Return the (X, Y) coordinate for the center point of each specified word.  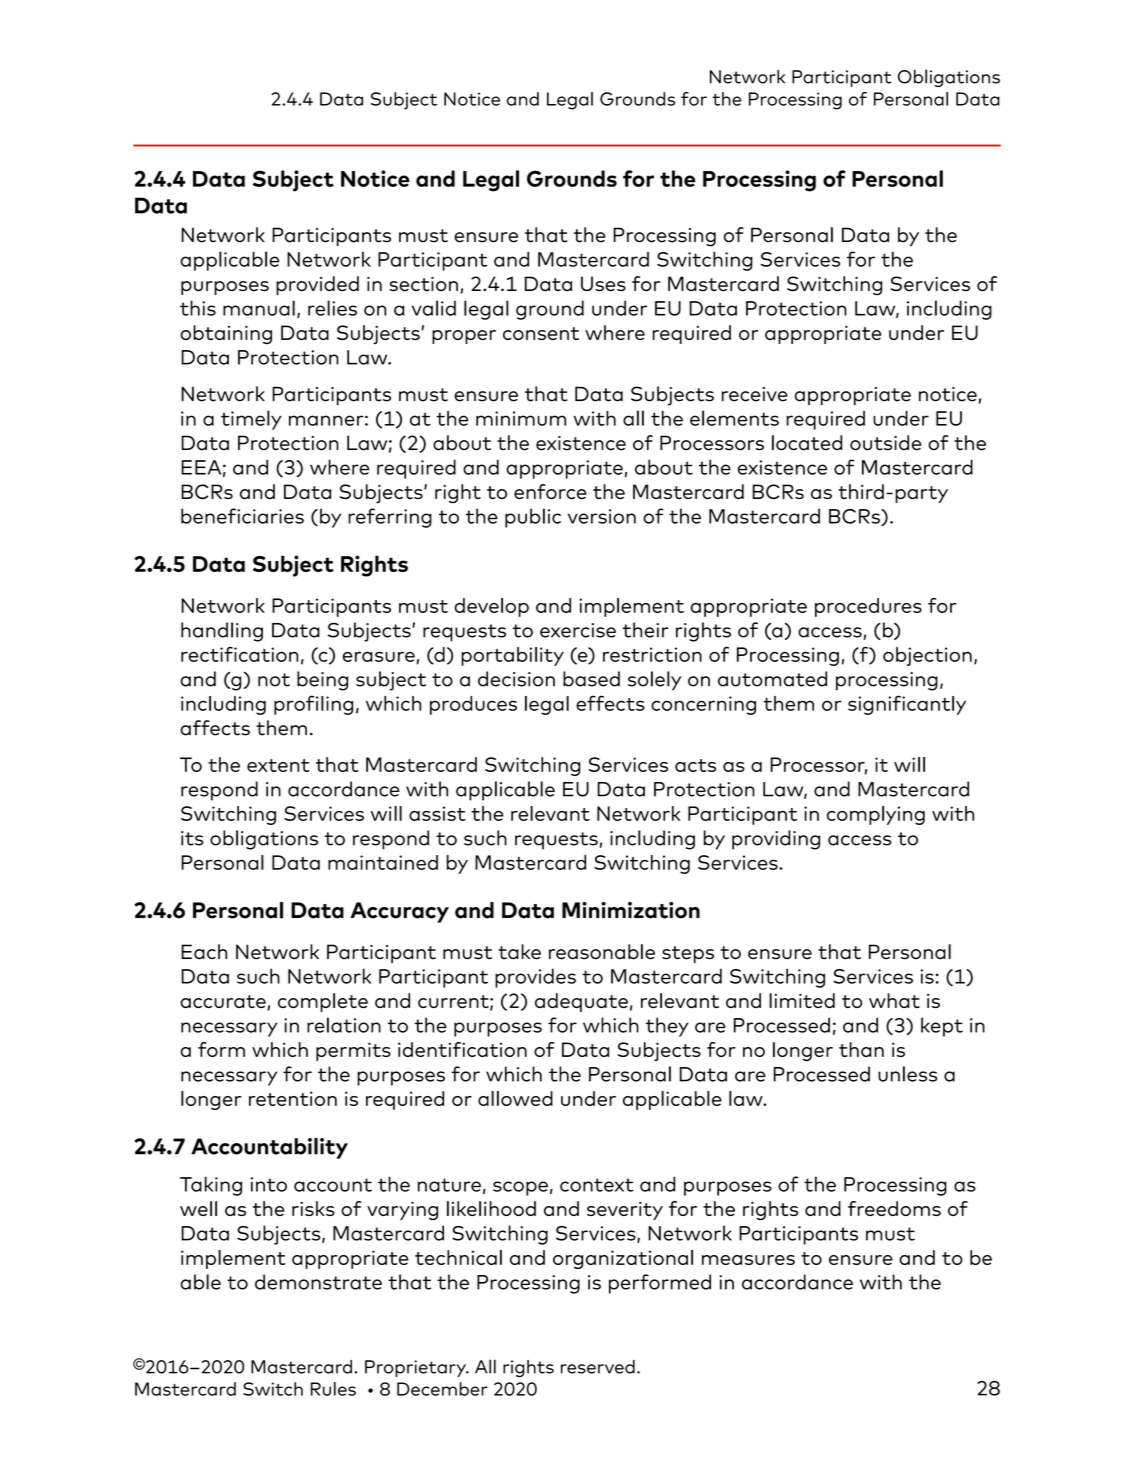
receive (755, 394)
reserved (598, 1367)
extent (278, 765)
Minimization (631, 910)
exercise (578, 630)
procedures (868, 607)
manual (259, 308)
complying (876, 815)
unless (907, 1074)
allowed (515, 1098)
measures (748, 1260)
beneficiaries (242, 516)
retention (293, 1098)
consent (541, 333)
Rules (333, 1389)
